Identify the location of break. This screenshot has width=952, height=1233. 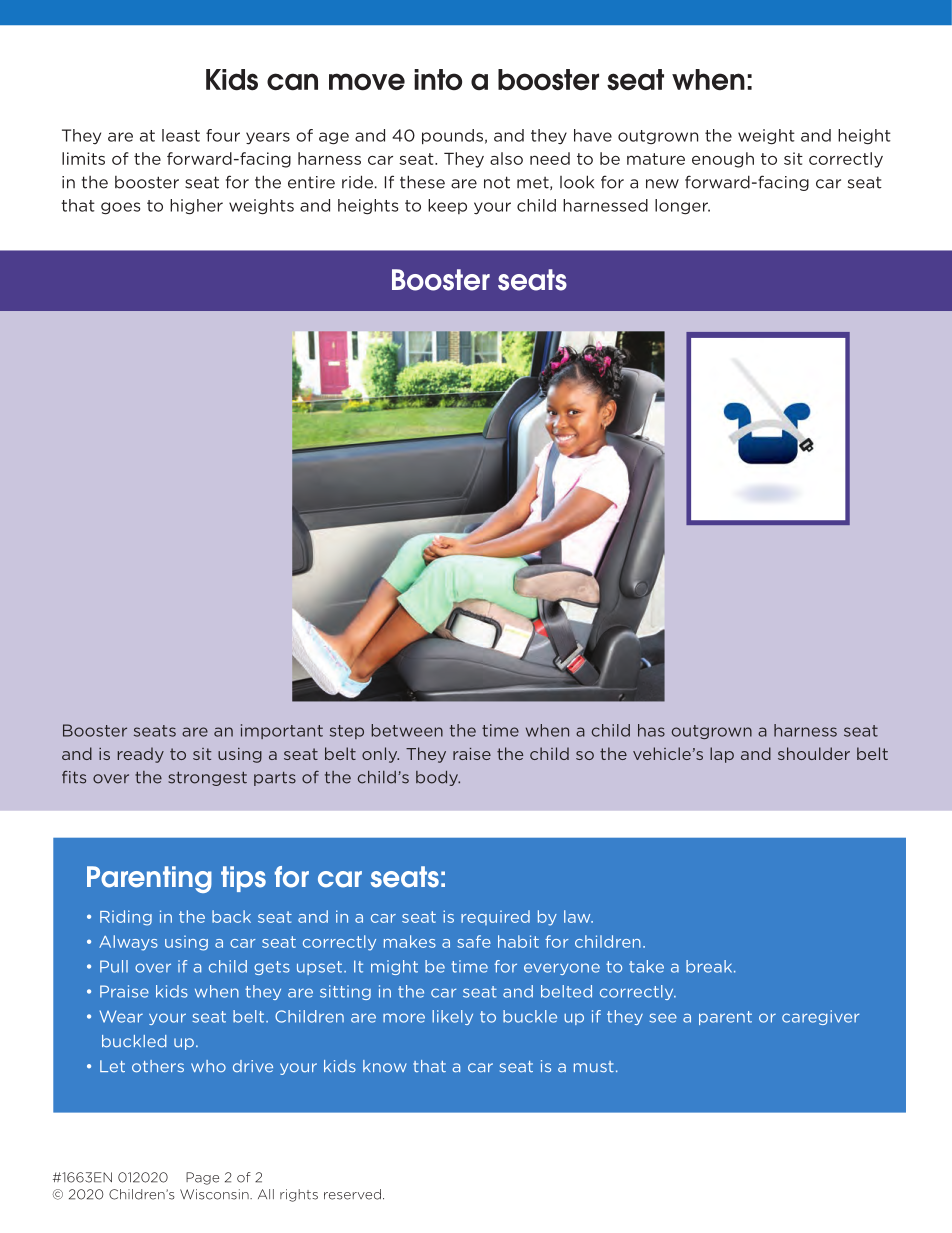
(710, 966).
